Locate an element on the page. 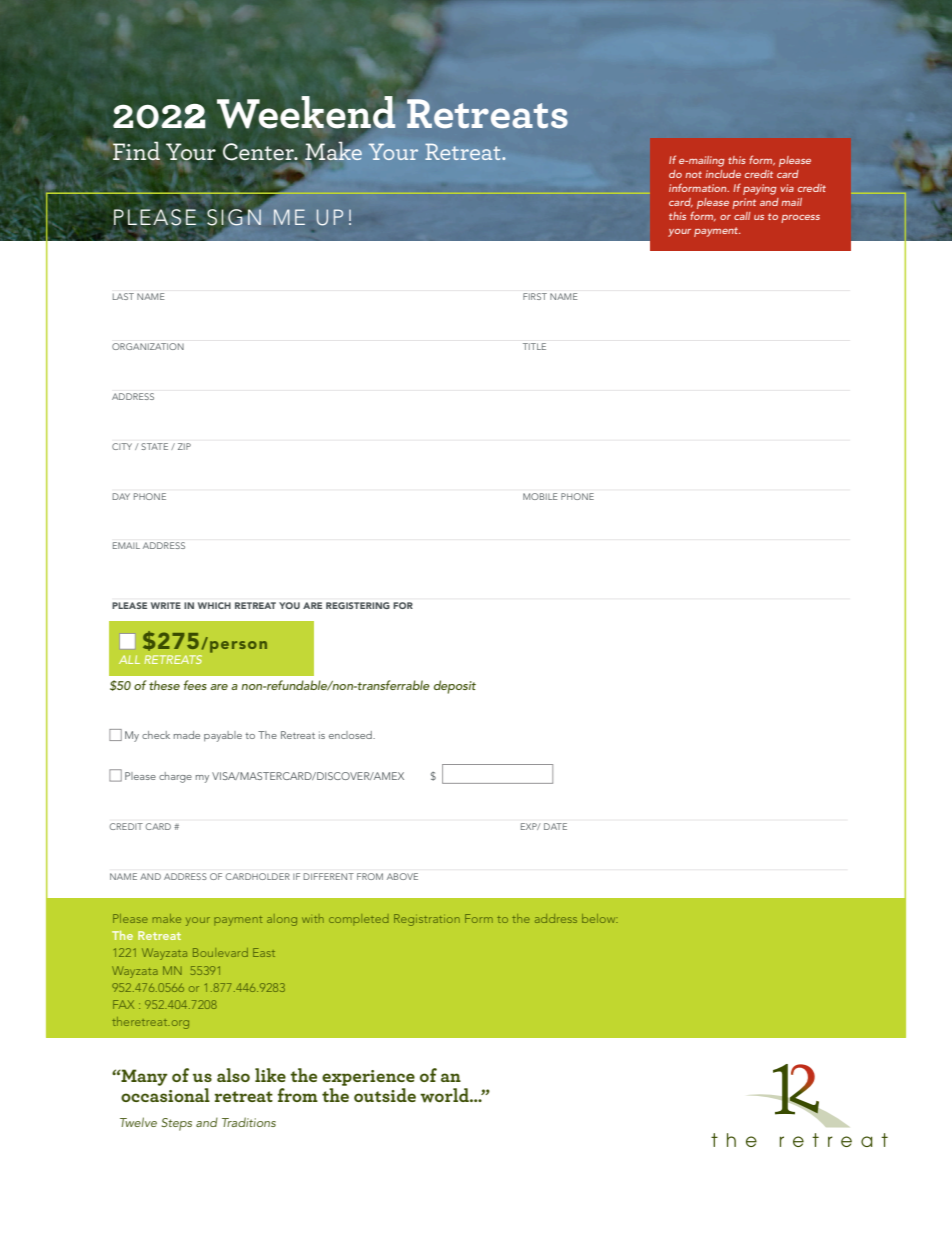  occasional is located at coordinates (165, 1095).
